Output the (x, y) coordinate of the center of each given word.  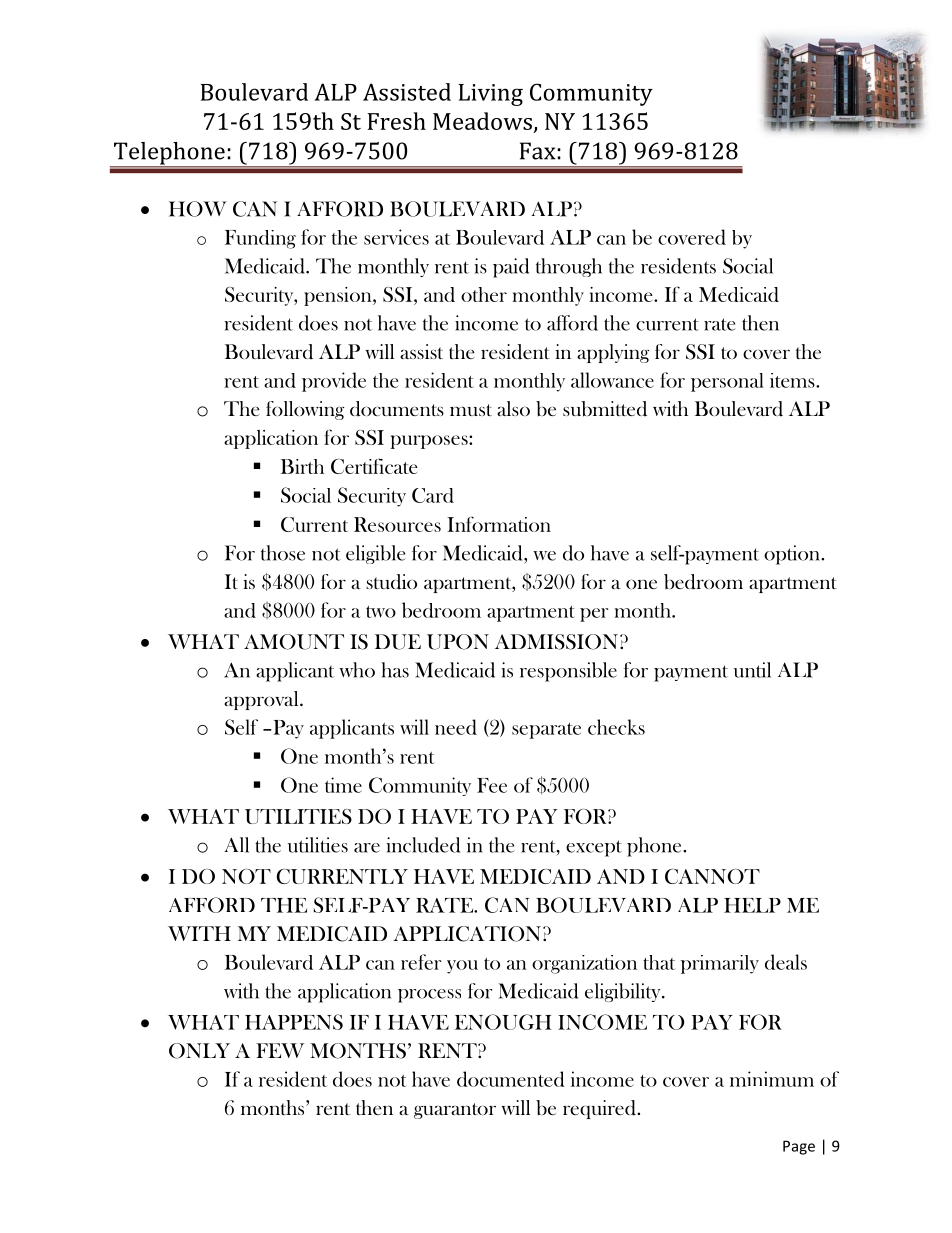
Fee (492, 785)
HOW (198, 209)
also (513, 408)
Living (491, 95)
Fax (538, 151)
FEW (280, 1050)
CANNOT (712, 876)
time (343, 785)
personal (727, 382)
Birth (302, 466)
